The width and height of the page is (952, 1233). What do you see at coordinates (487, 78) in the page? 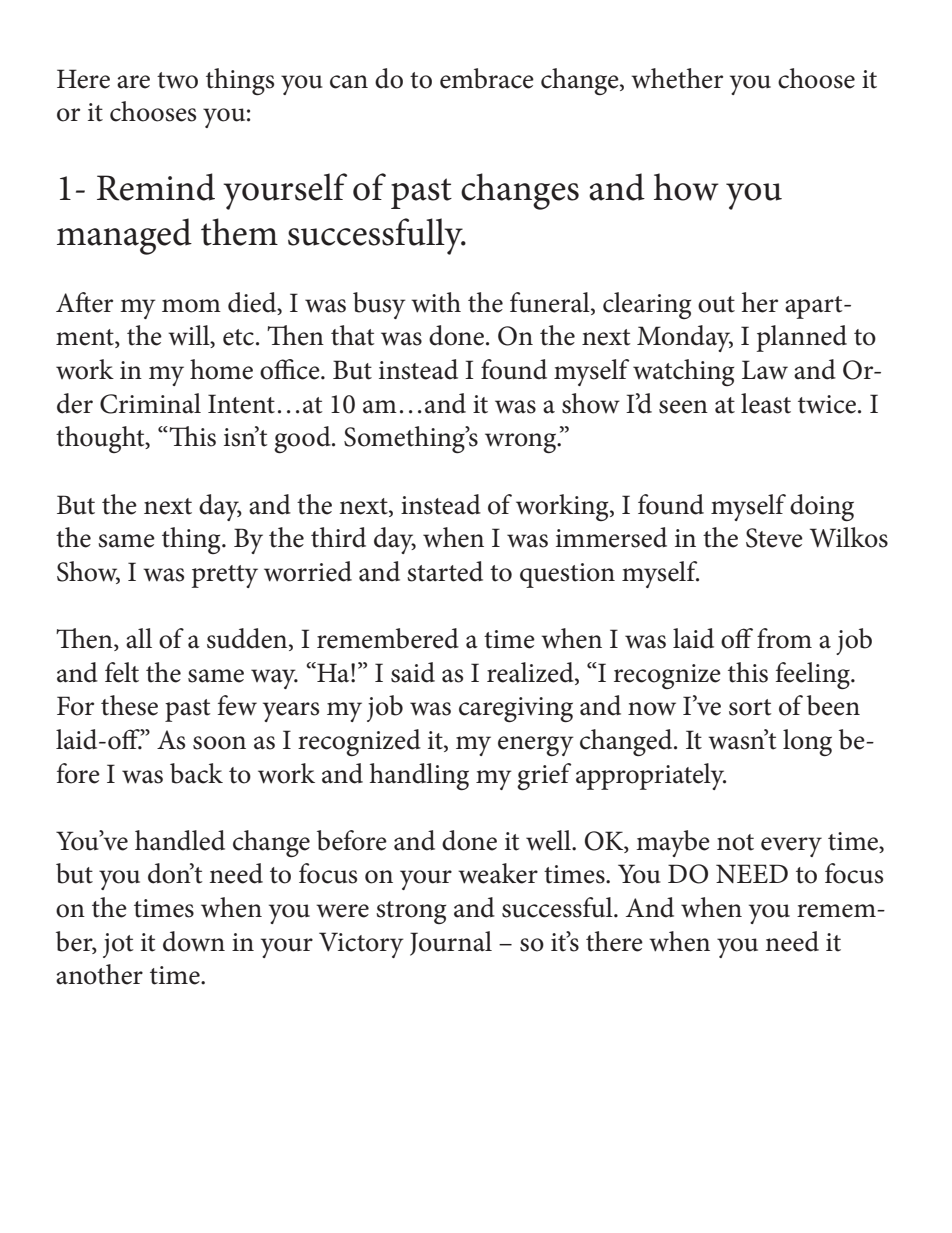
I see `embrace` at bounding box center [487, 78].
